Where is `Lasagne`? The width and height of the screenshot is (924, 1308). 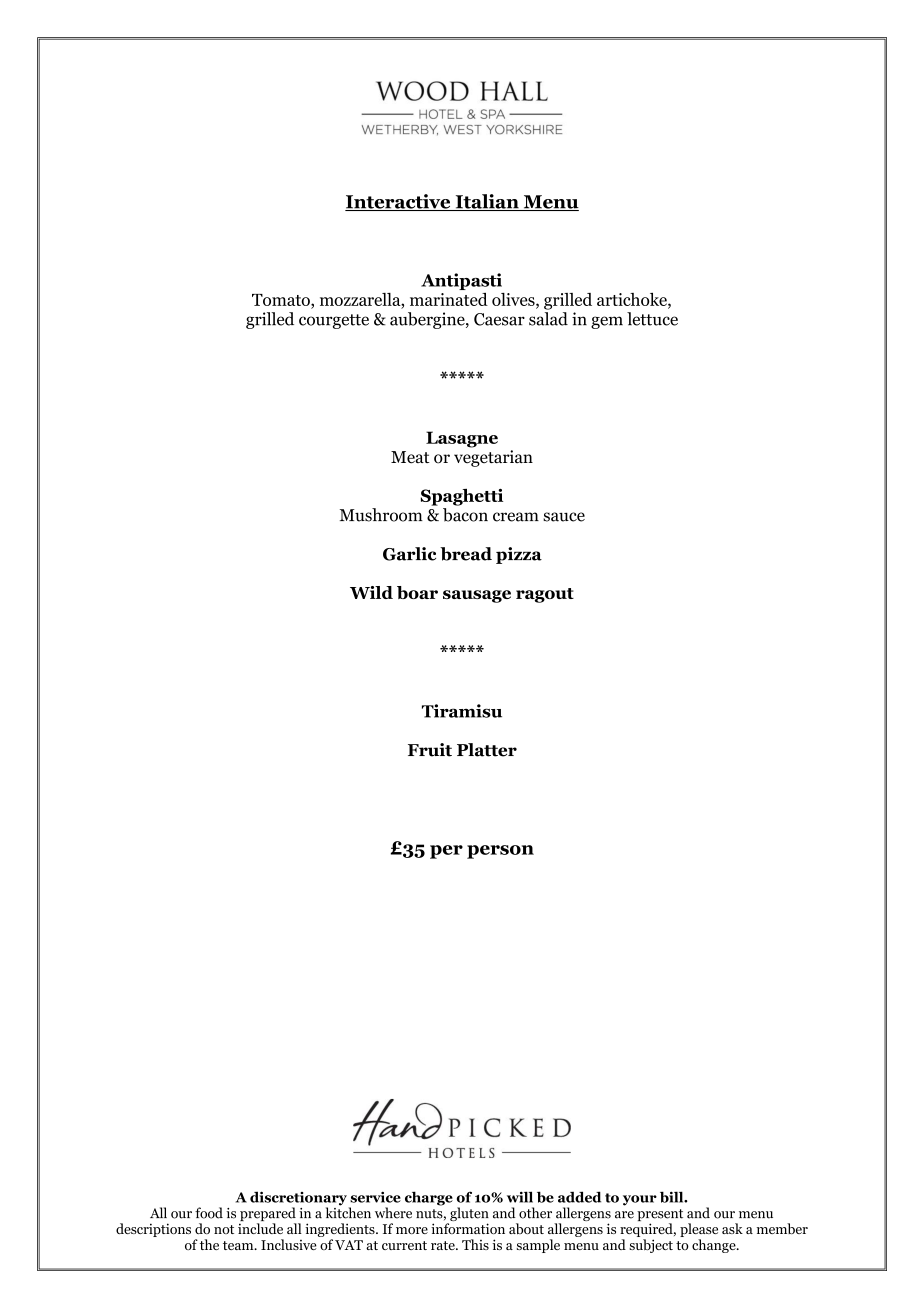
Lasagne is located at coordinates (462, 439).
